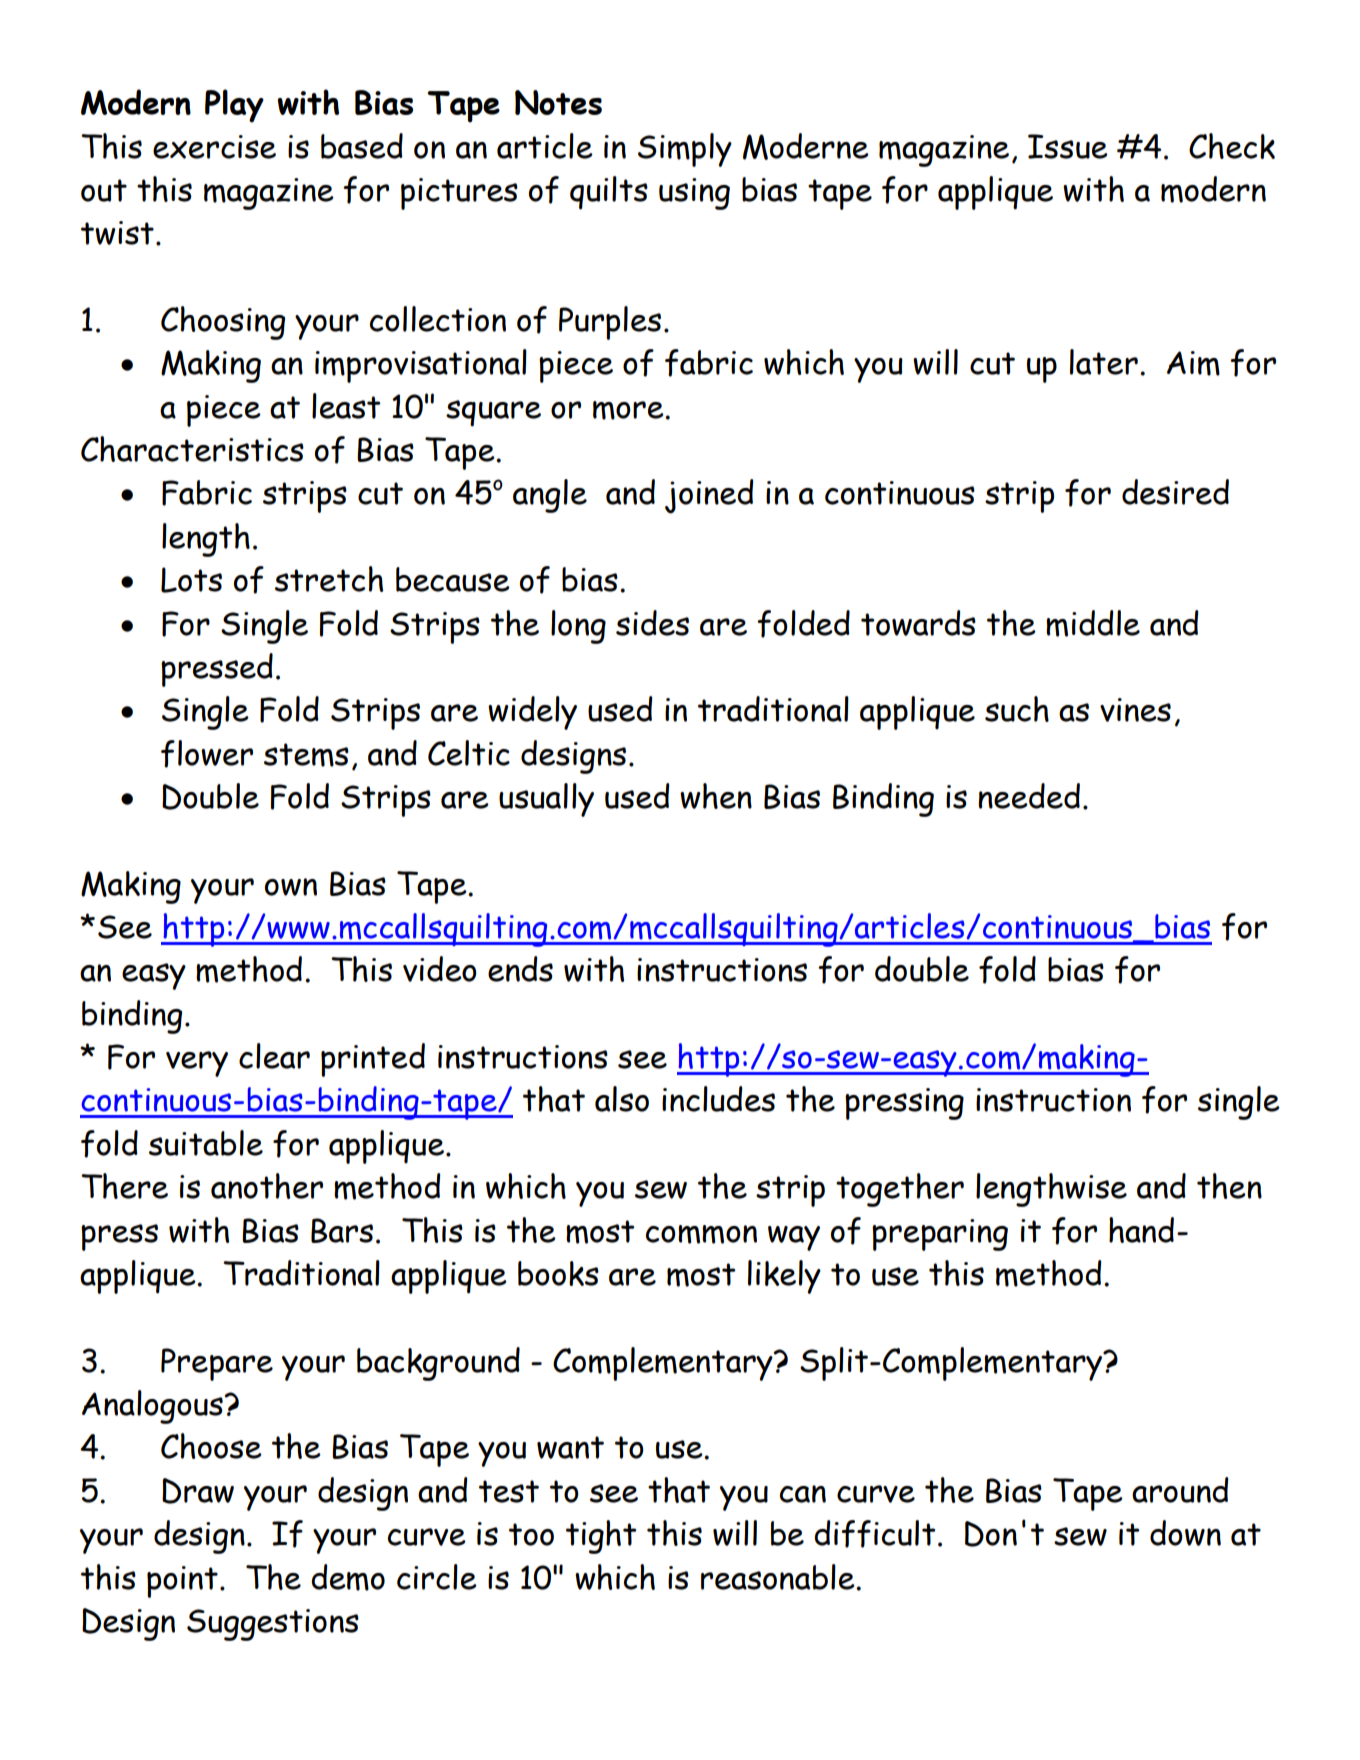  What do you see at coordinates (622, 1099) in the page?
I see `also` at bounding box center [622, 1099].
